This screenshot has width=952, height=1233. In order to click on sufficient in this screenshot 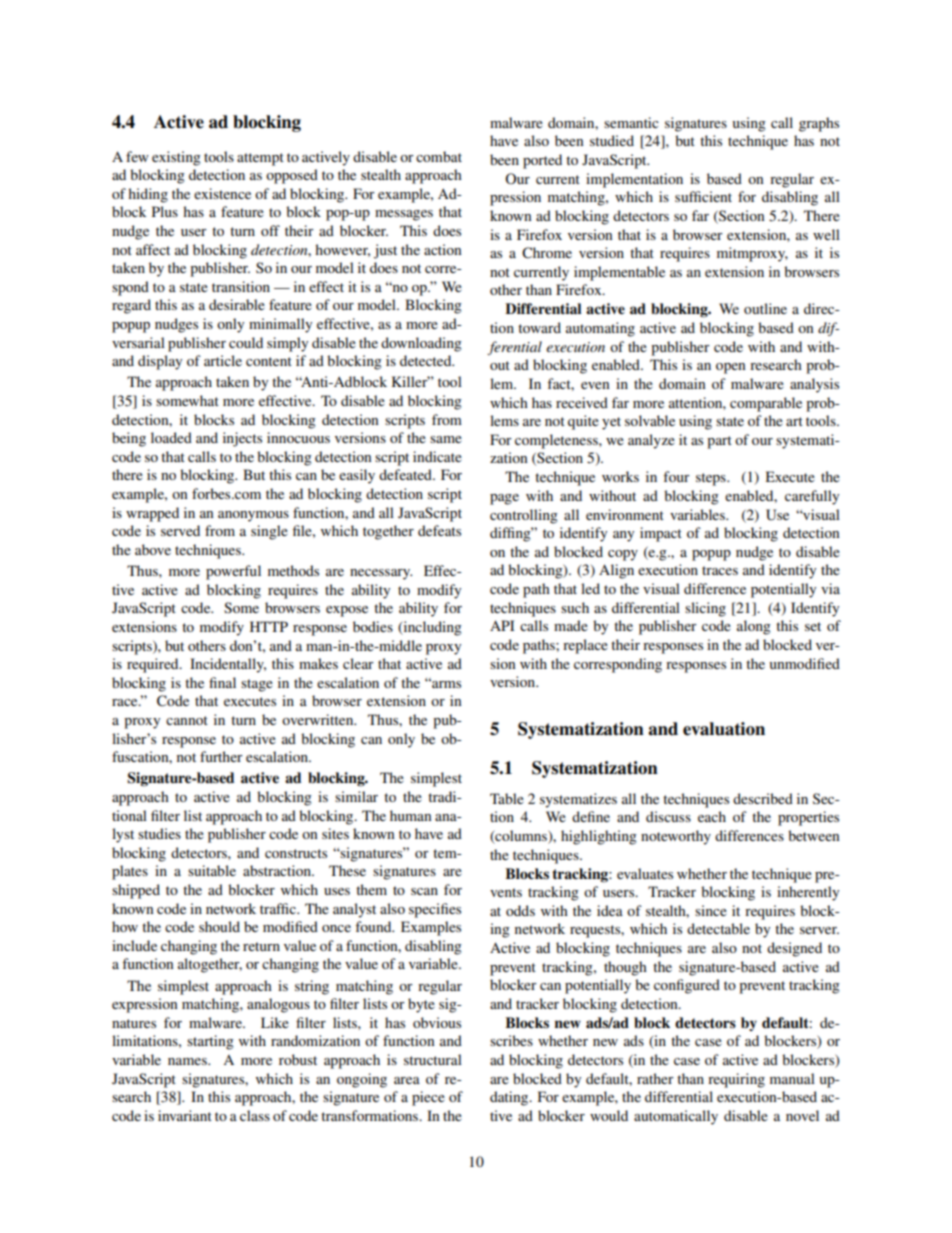, I will do `click(703, 196)`.
